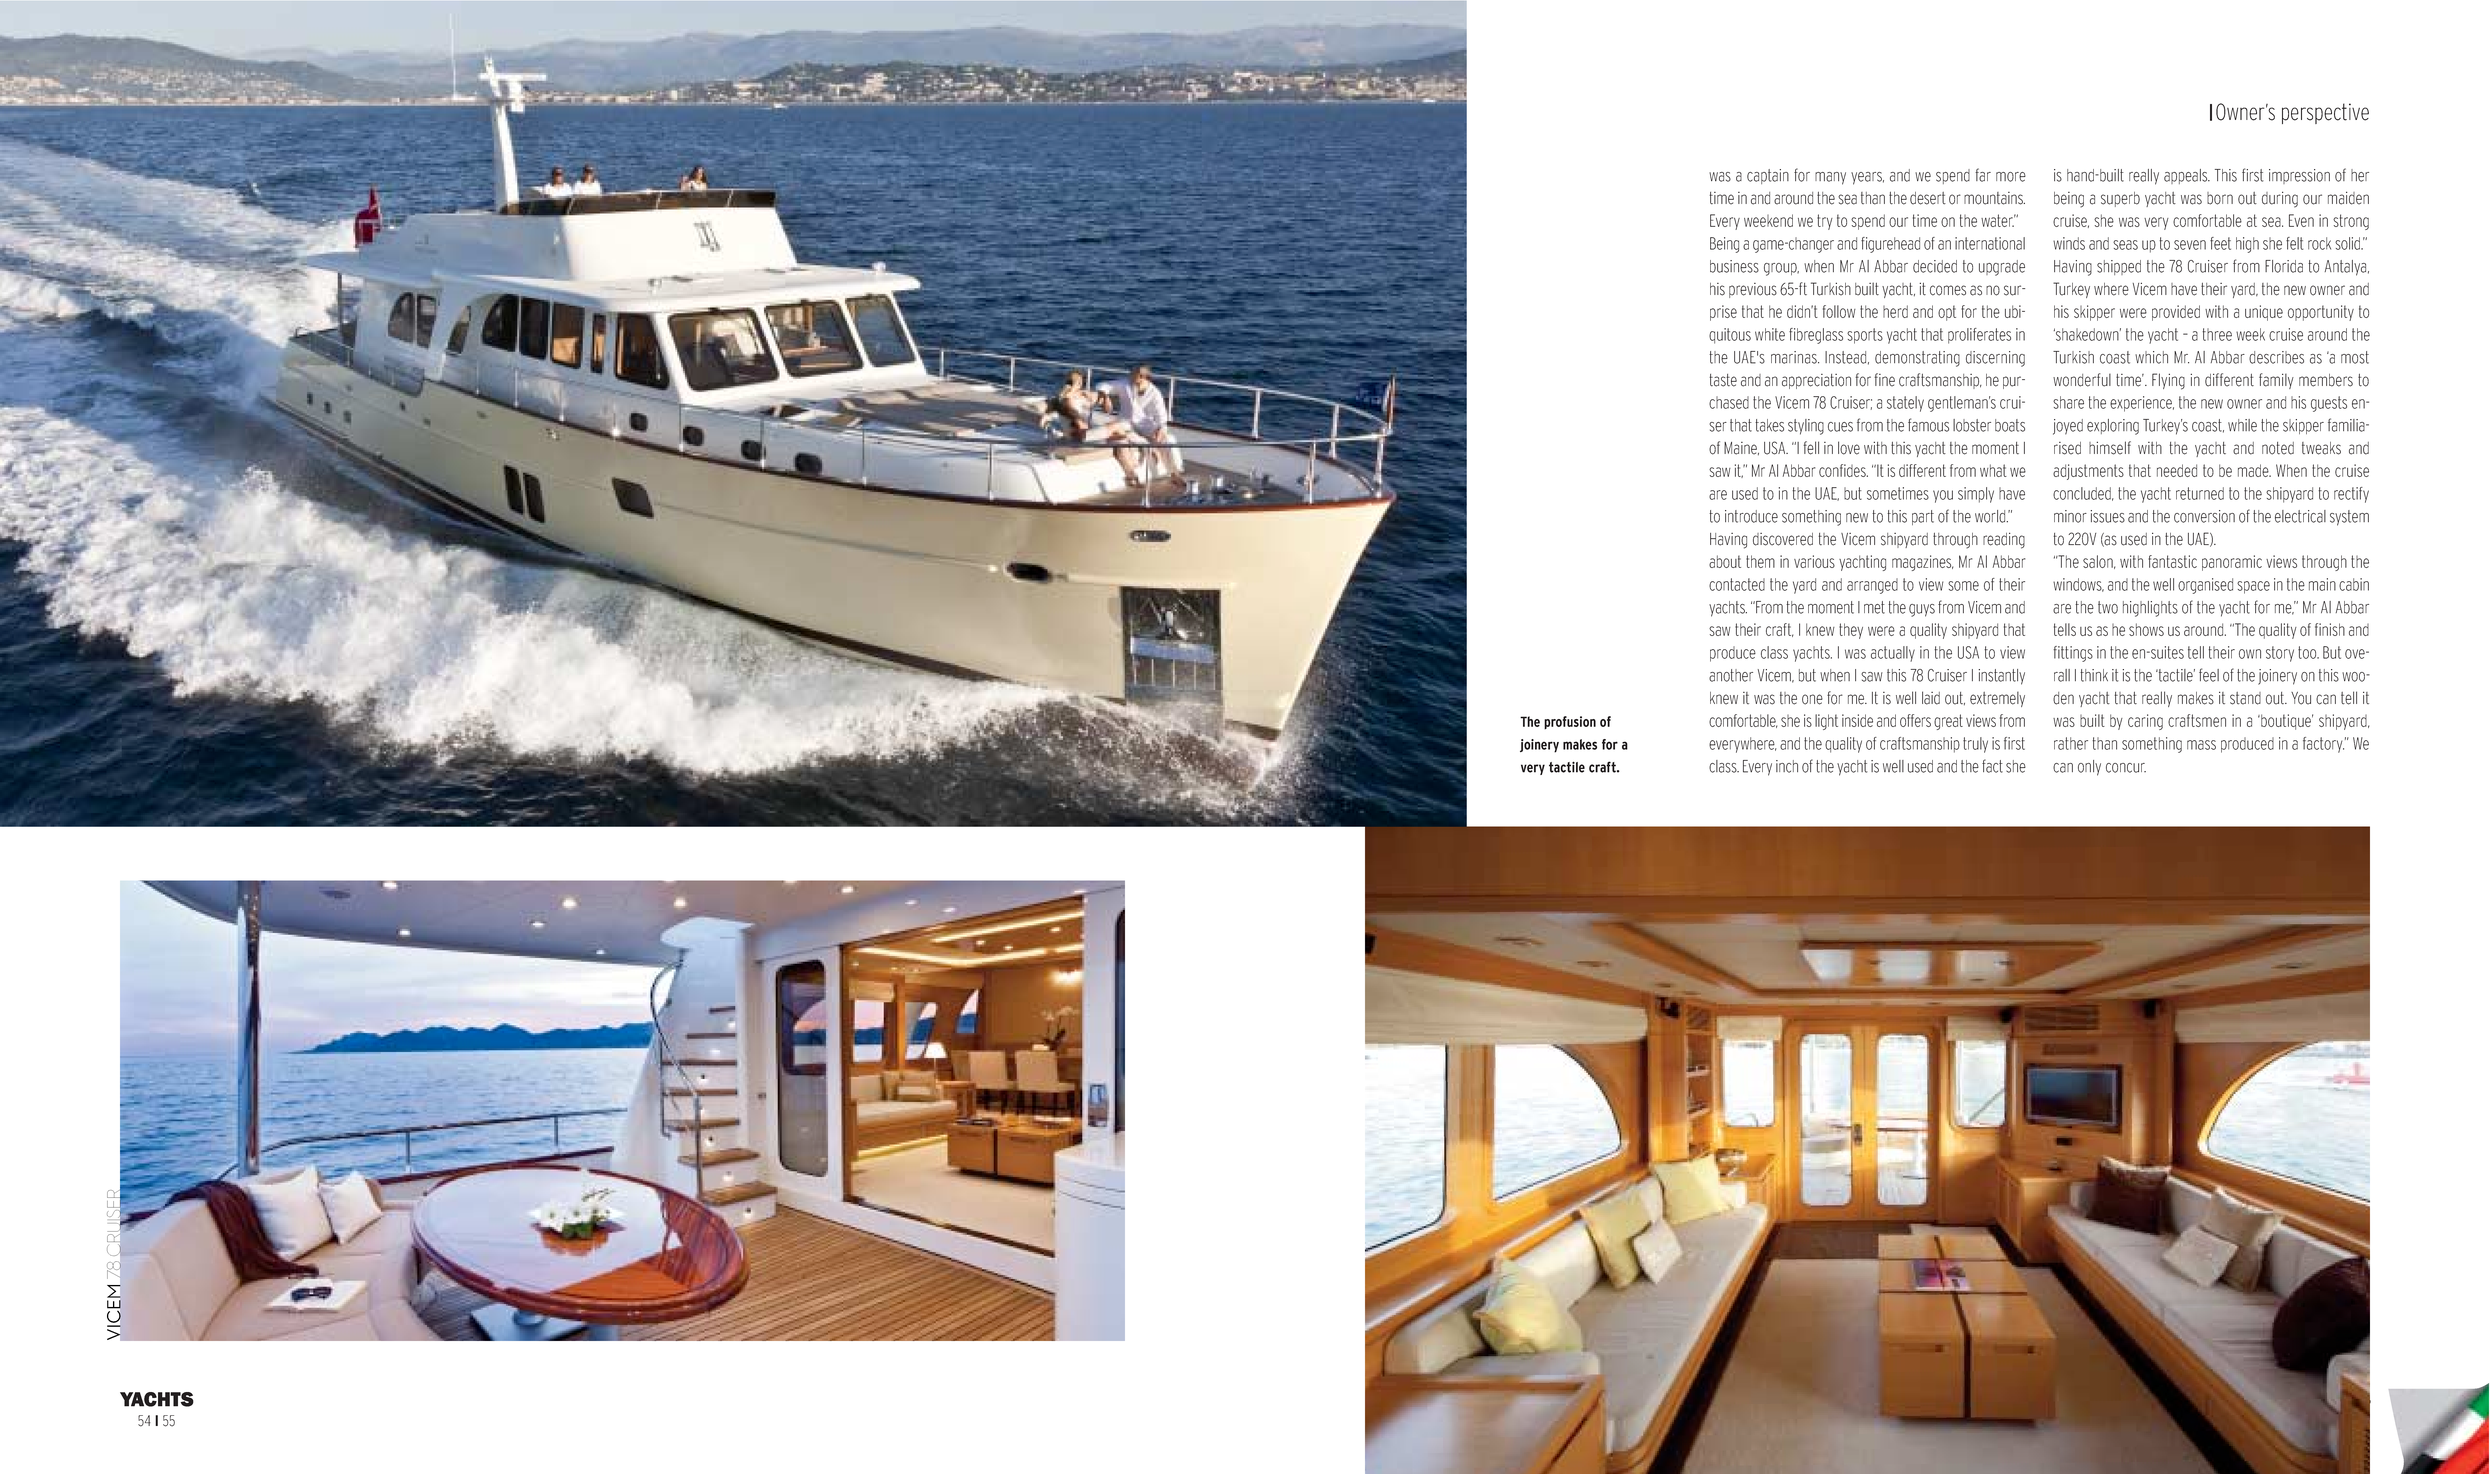  Describe the element at coordinates (1737, 584) in the screenshot. I see `contacted` at that location.
